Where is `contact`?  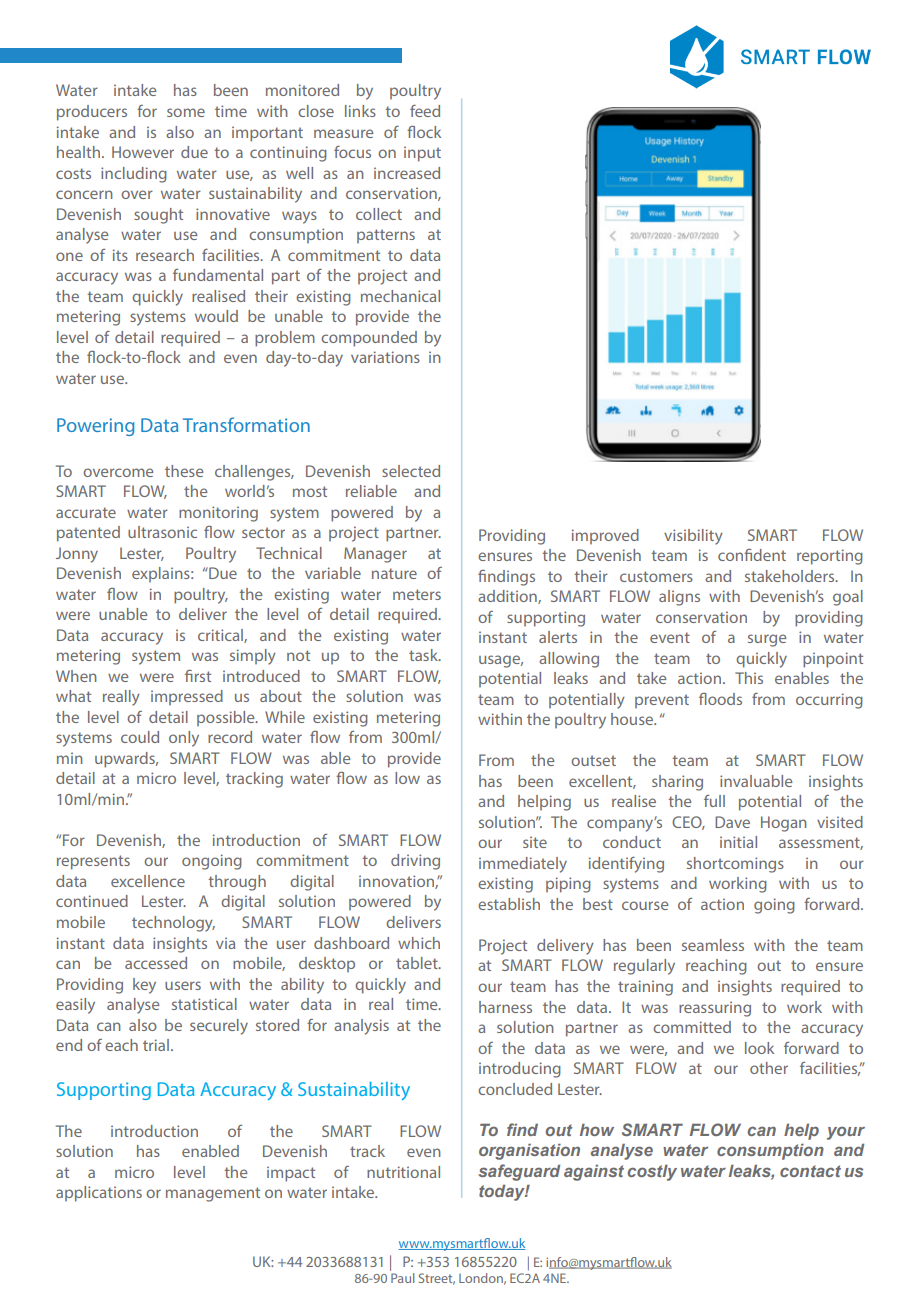 contact is located at coordinates (810, 1171).
